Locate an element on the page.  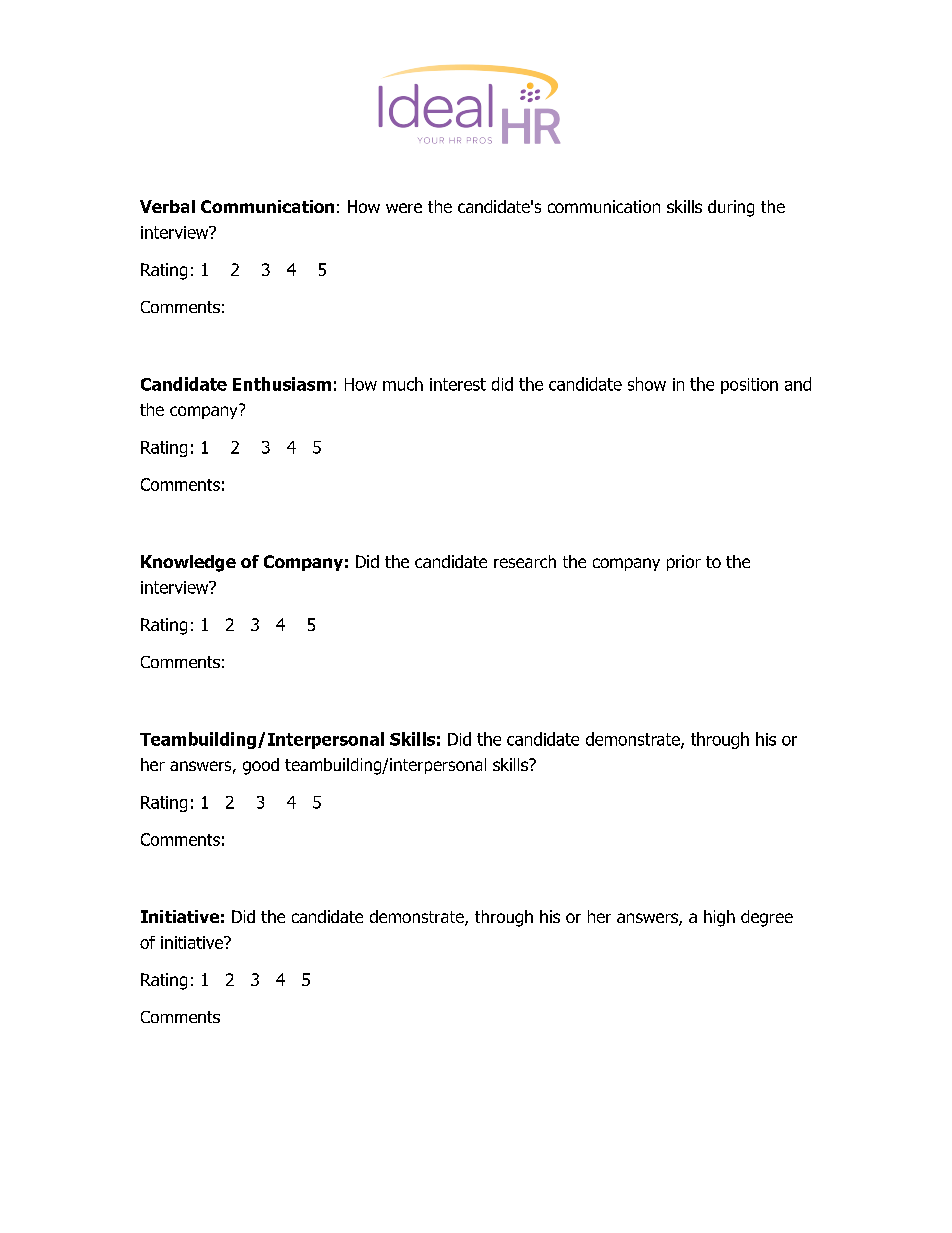
position is located at coordinates (749, 386).
